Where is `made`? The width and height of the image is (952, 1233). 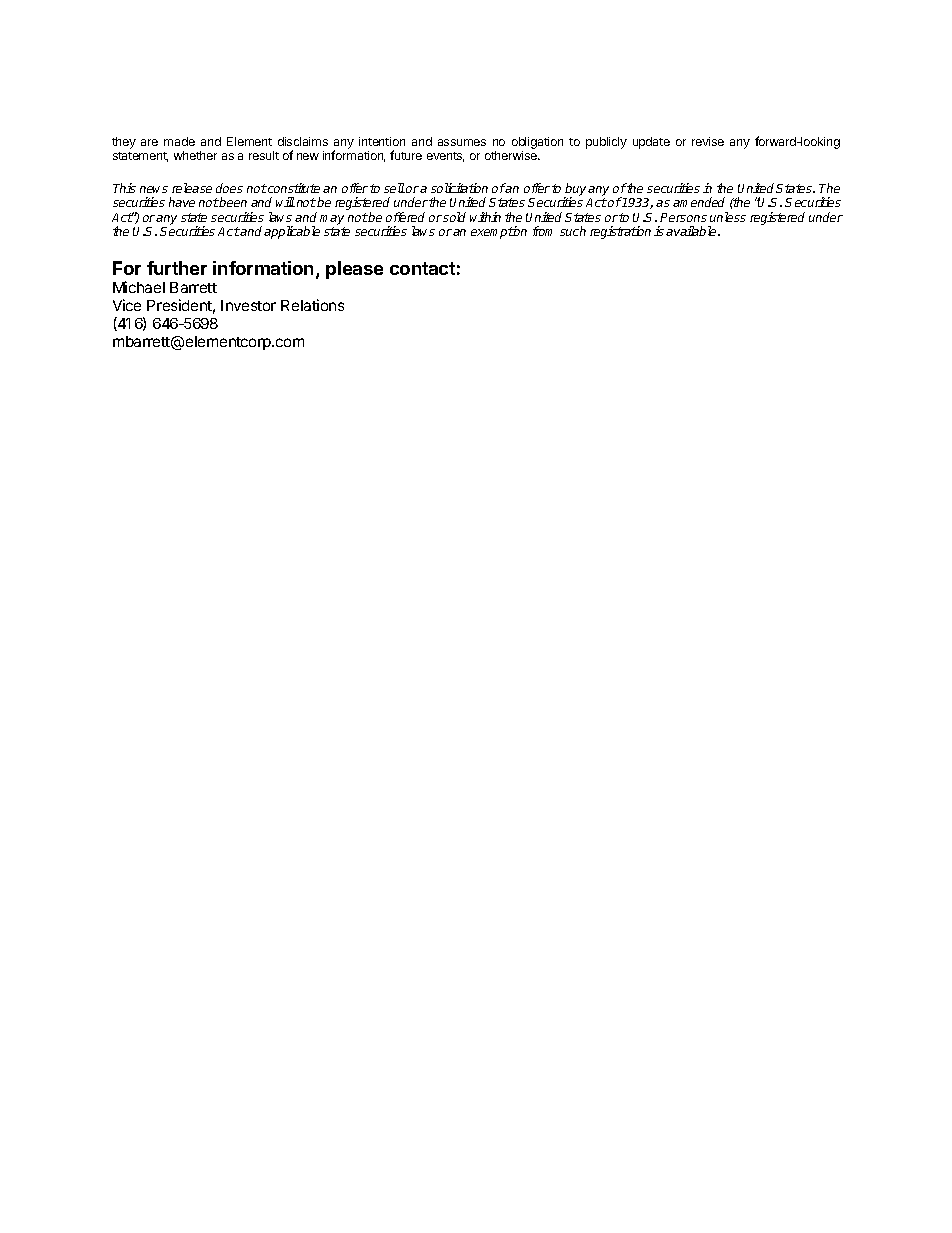
made is located at coordinates (179, 141).
